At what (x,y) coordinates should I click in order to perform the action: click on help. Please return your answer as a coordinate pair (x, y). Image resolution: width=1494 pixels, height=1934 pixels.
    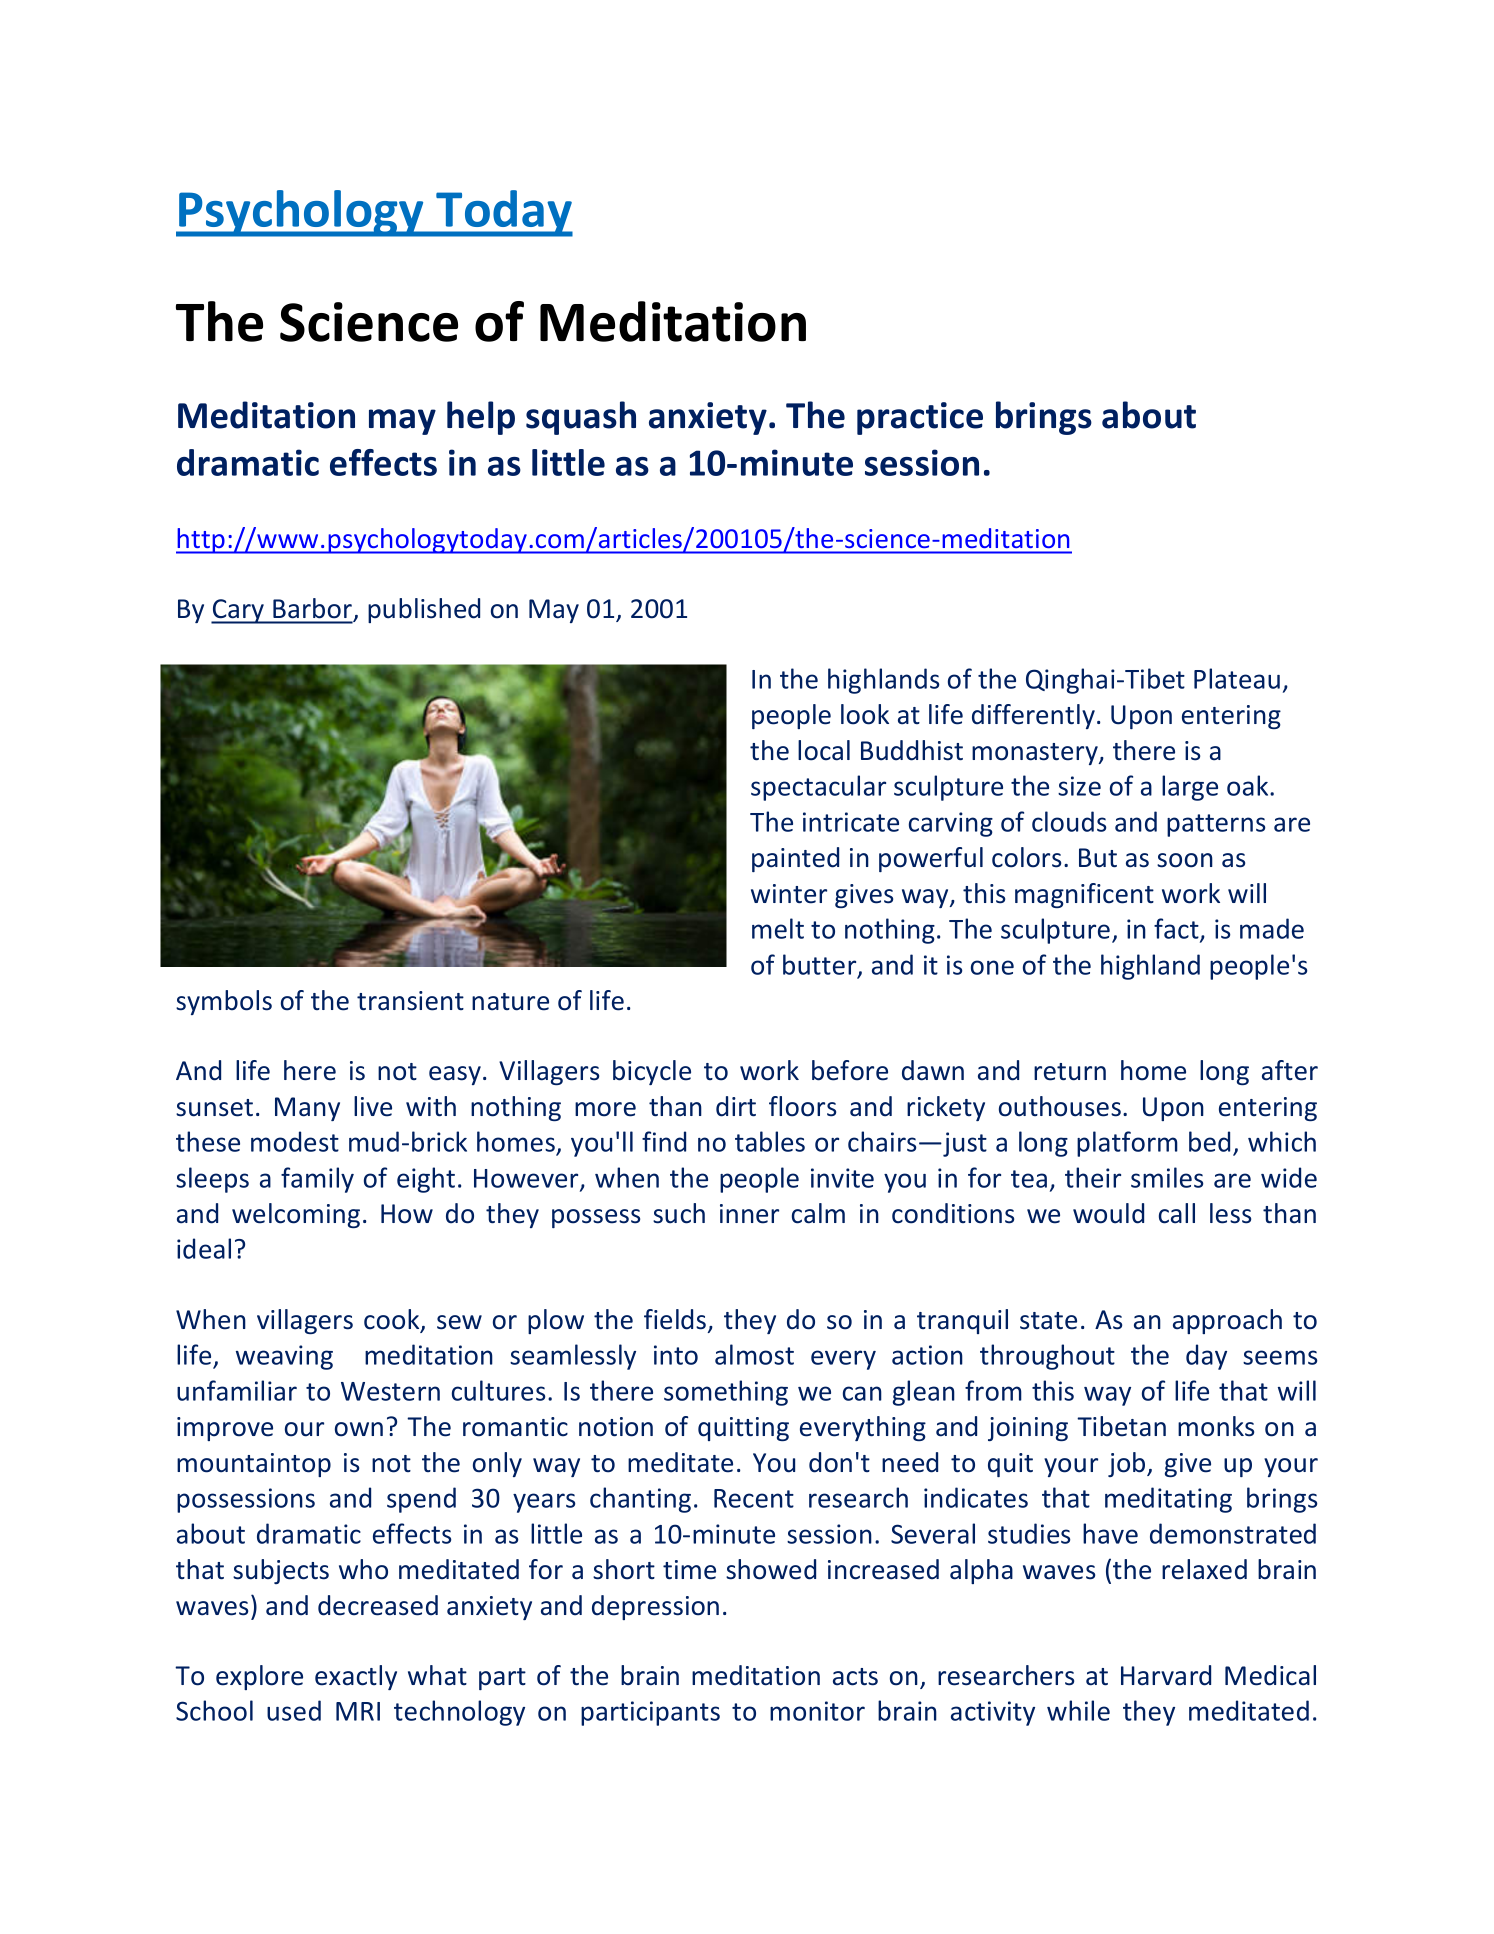
    Looking at the image, I should click on (481, 418).
